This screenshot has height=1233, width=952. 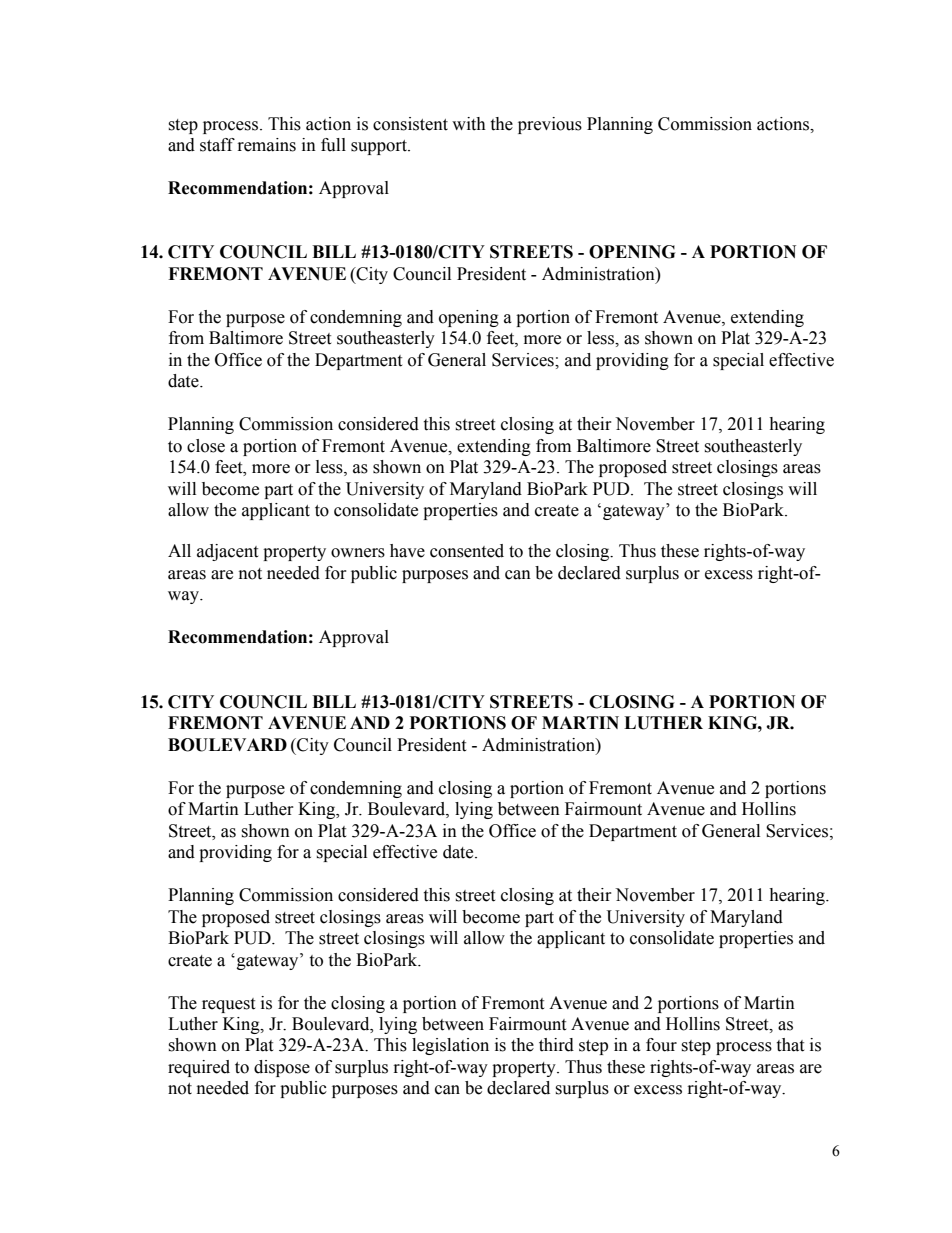 I want to click on dispose, so click(x=282, y=1068).
